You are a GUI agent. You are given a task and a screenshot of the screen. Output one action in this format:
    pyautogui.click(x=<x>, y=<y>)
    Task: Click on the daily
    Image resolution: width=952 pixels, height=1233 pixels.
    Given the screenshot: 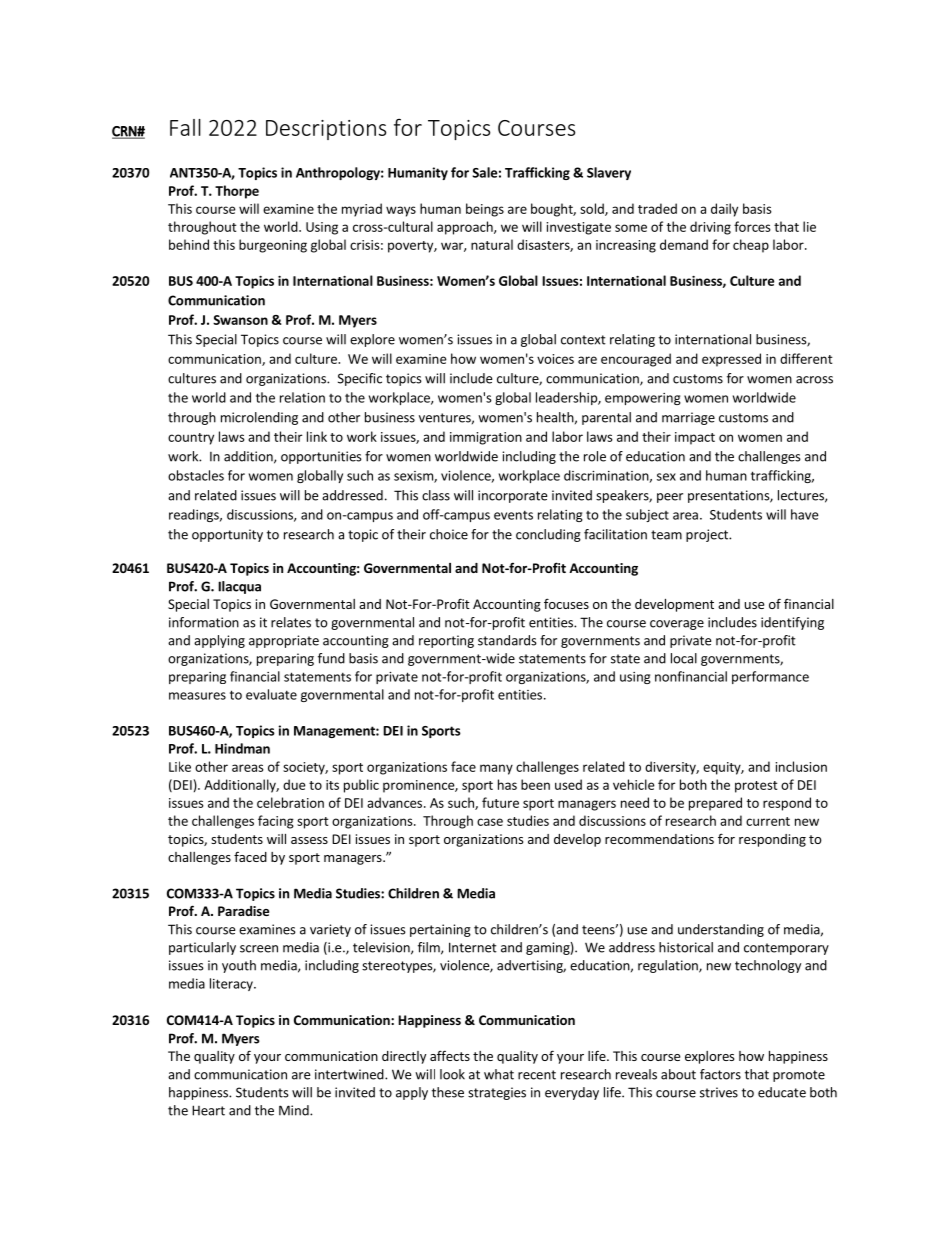 What is the action you would take?
    pyautogui.click(x=724, y=210)
